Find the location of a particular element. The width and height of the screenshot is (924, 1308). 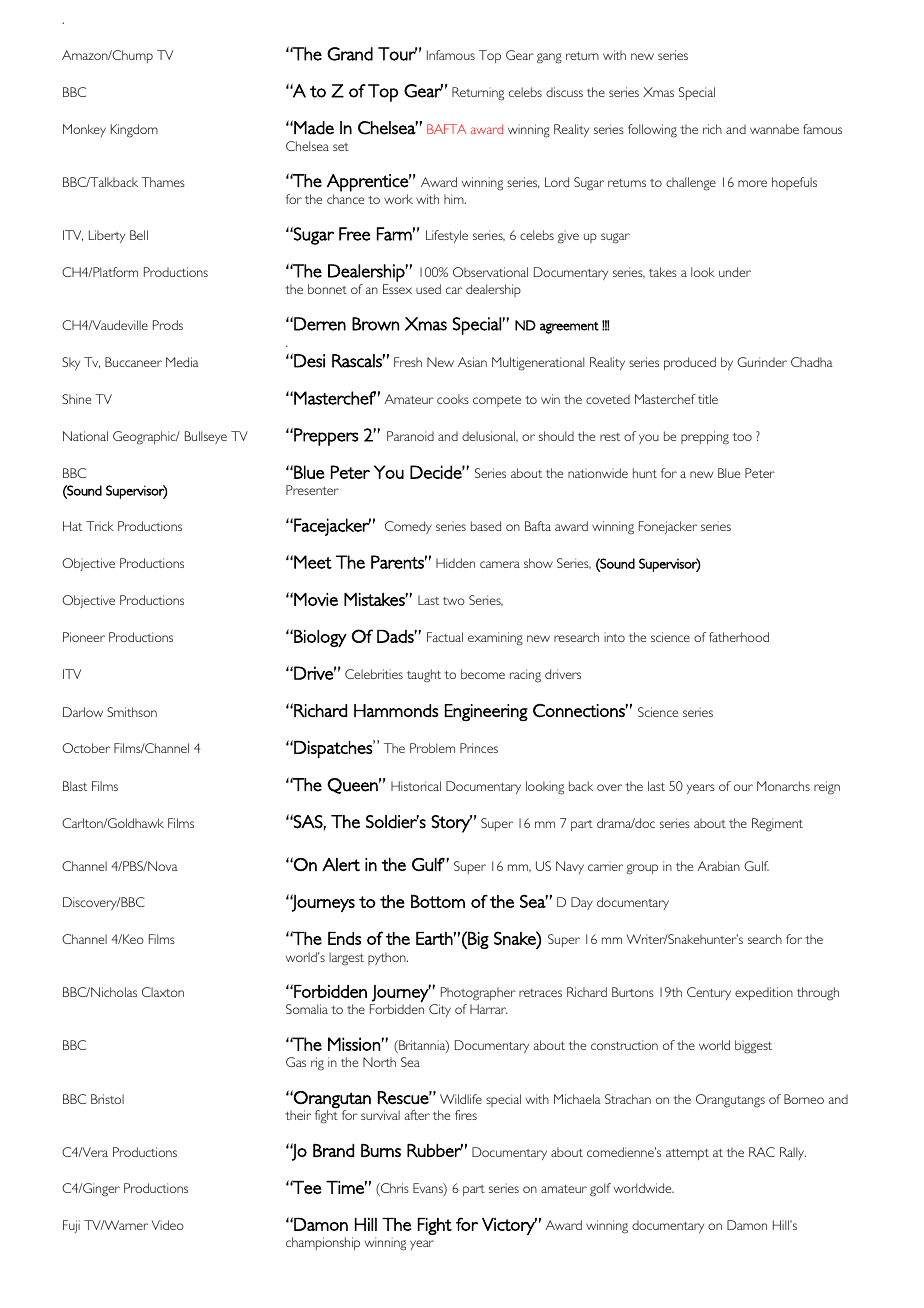

Victory is located at coordinates (509, 1226).
